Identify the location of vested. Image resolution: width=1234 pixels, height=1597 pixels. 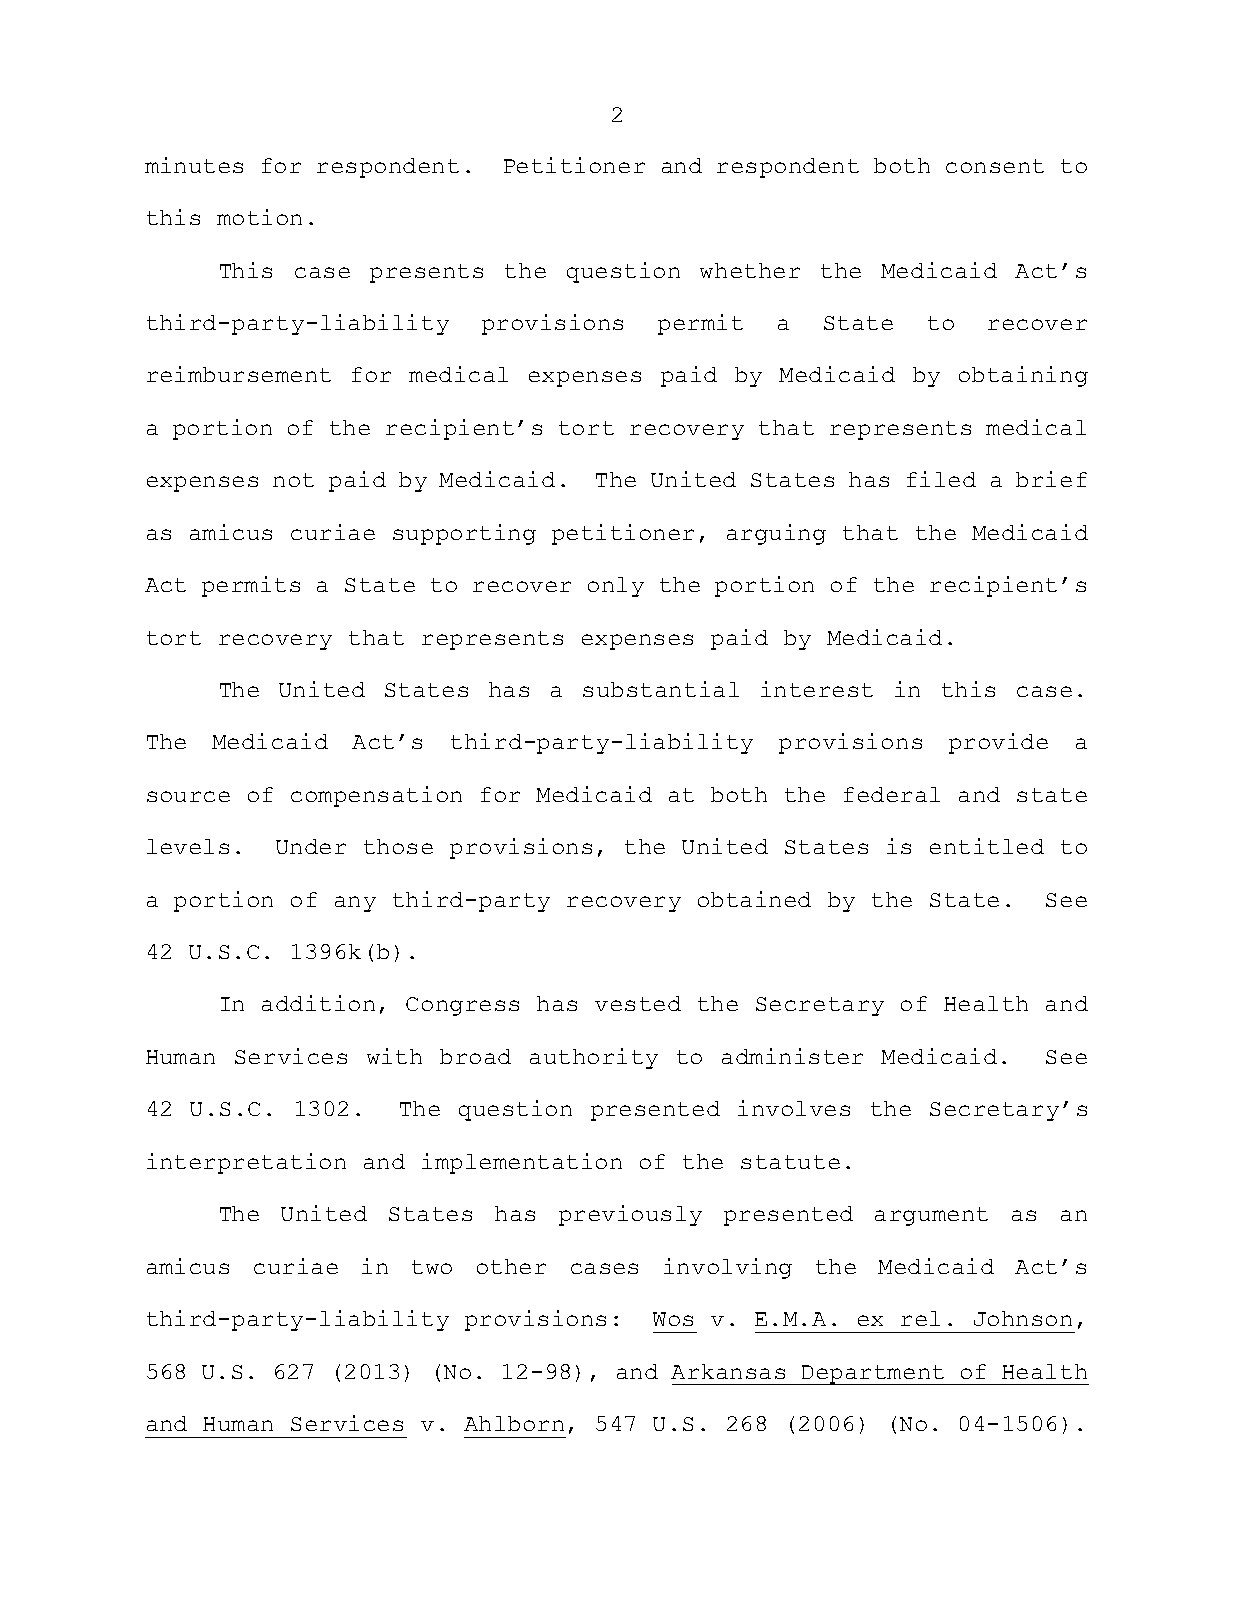
(638, 1003).
